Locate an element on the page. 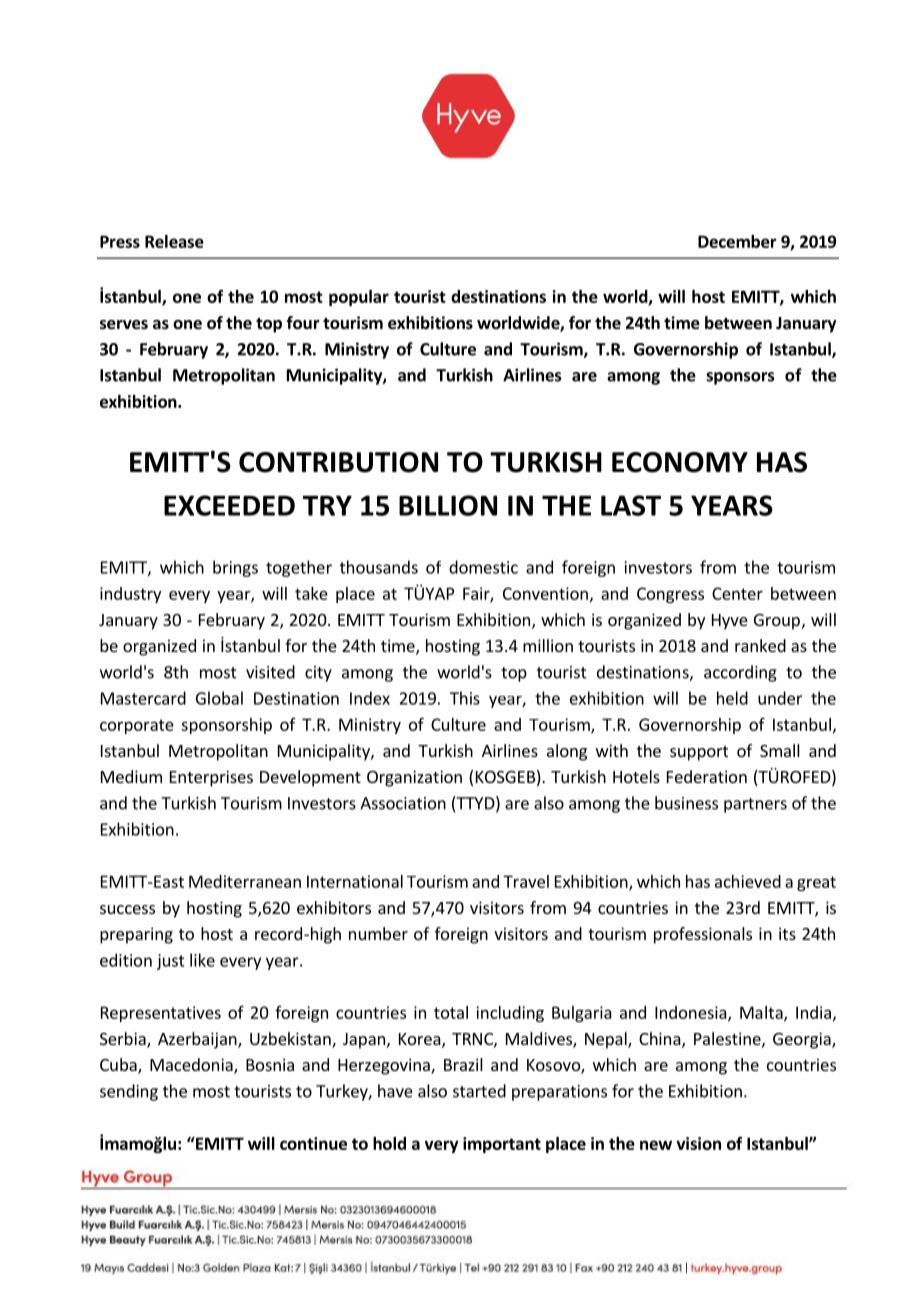 This page has width=924, height=1309. Release is located at coordinates (174, 241).
